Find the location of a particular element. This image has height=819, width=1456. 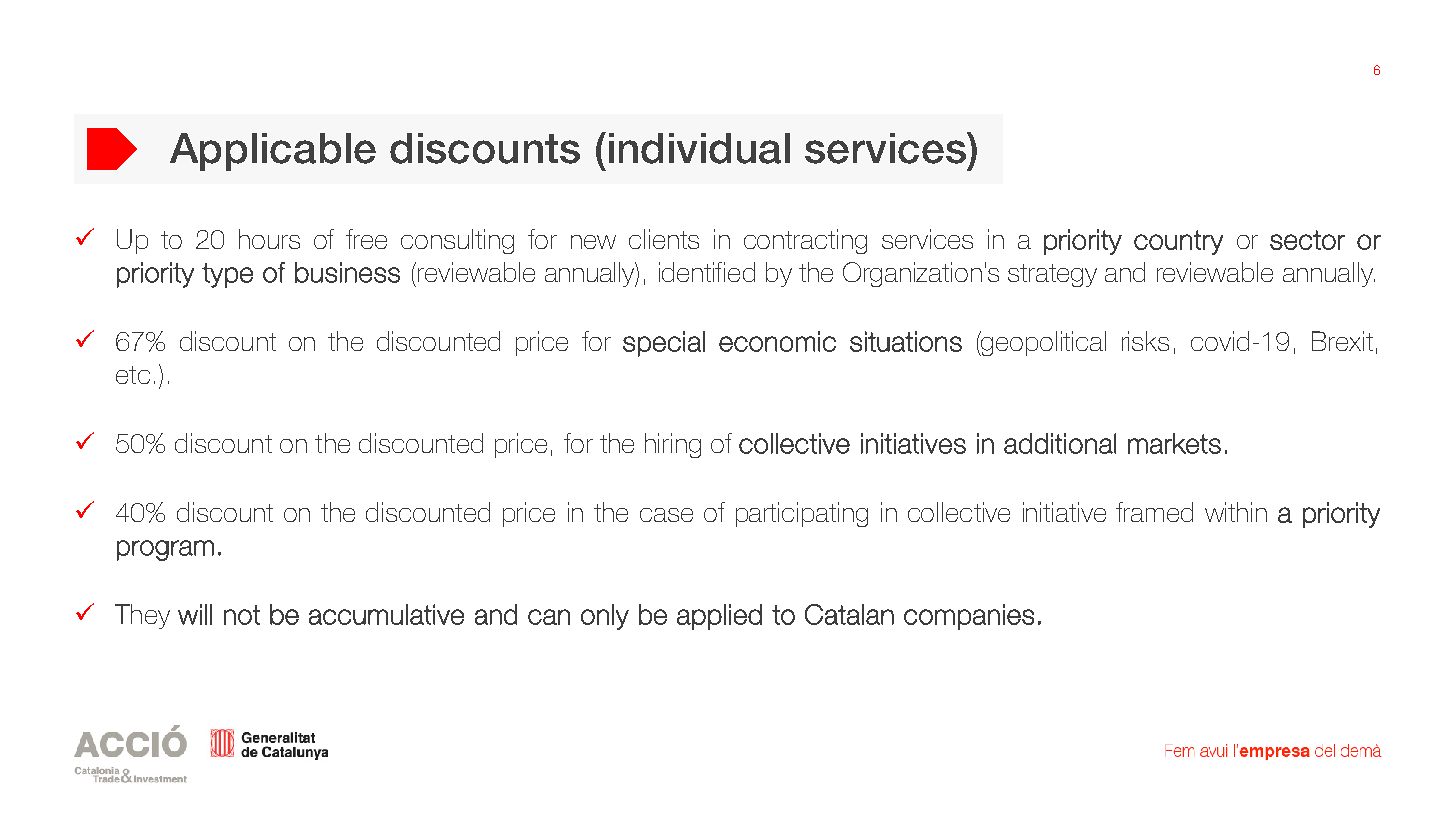

country is located at coordinates (1178, 242).
